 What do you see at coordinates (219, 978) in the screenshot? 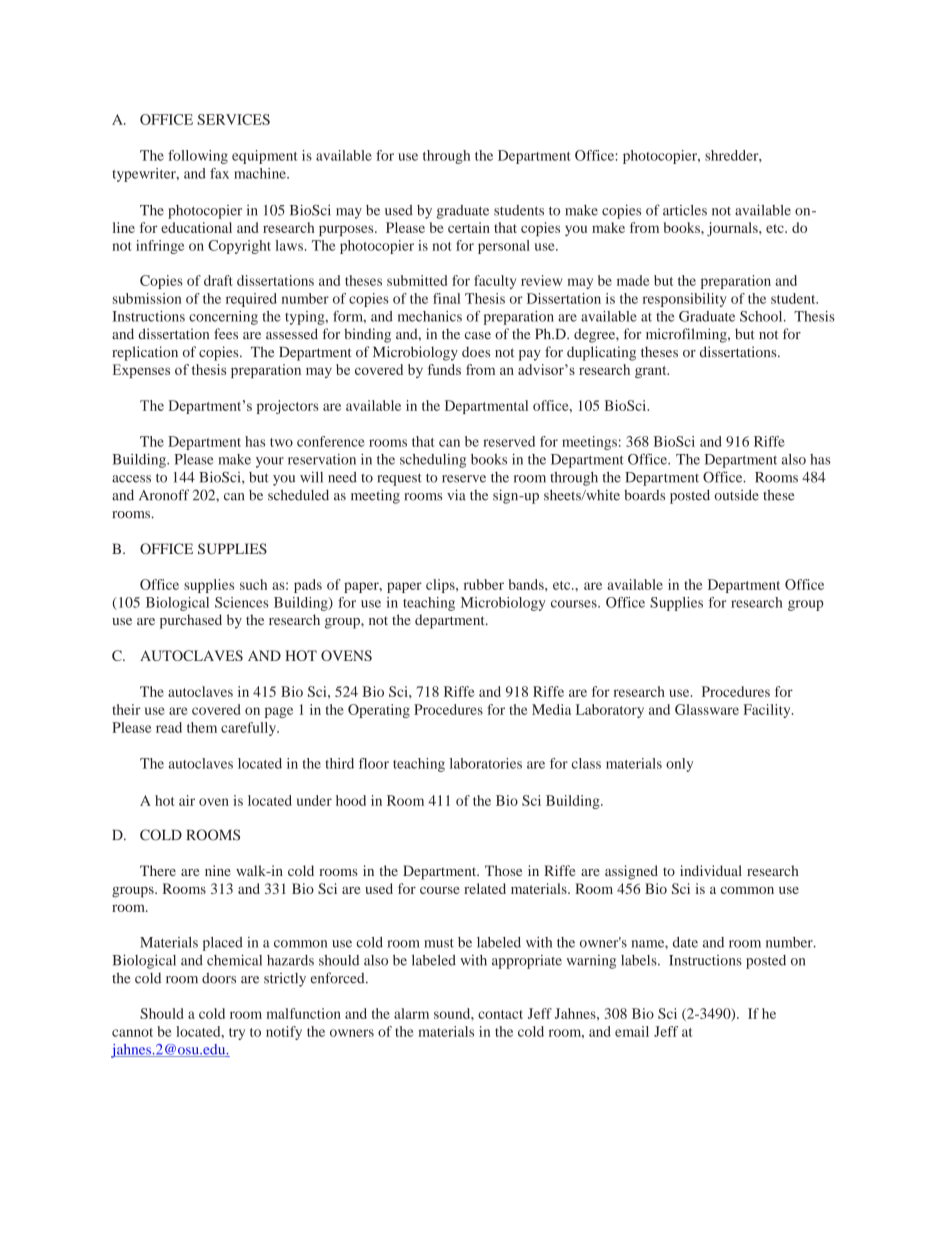
I see `doors` at bounding box center [219, 978].
